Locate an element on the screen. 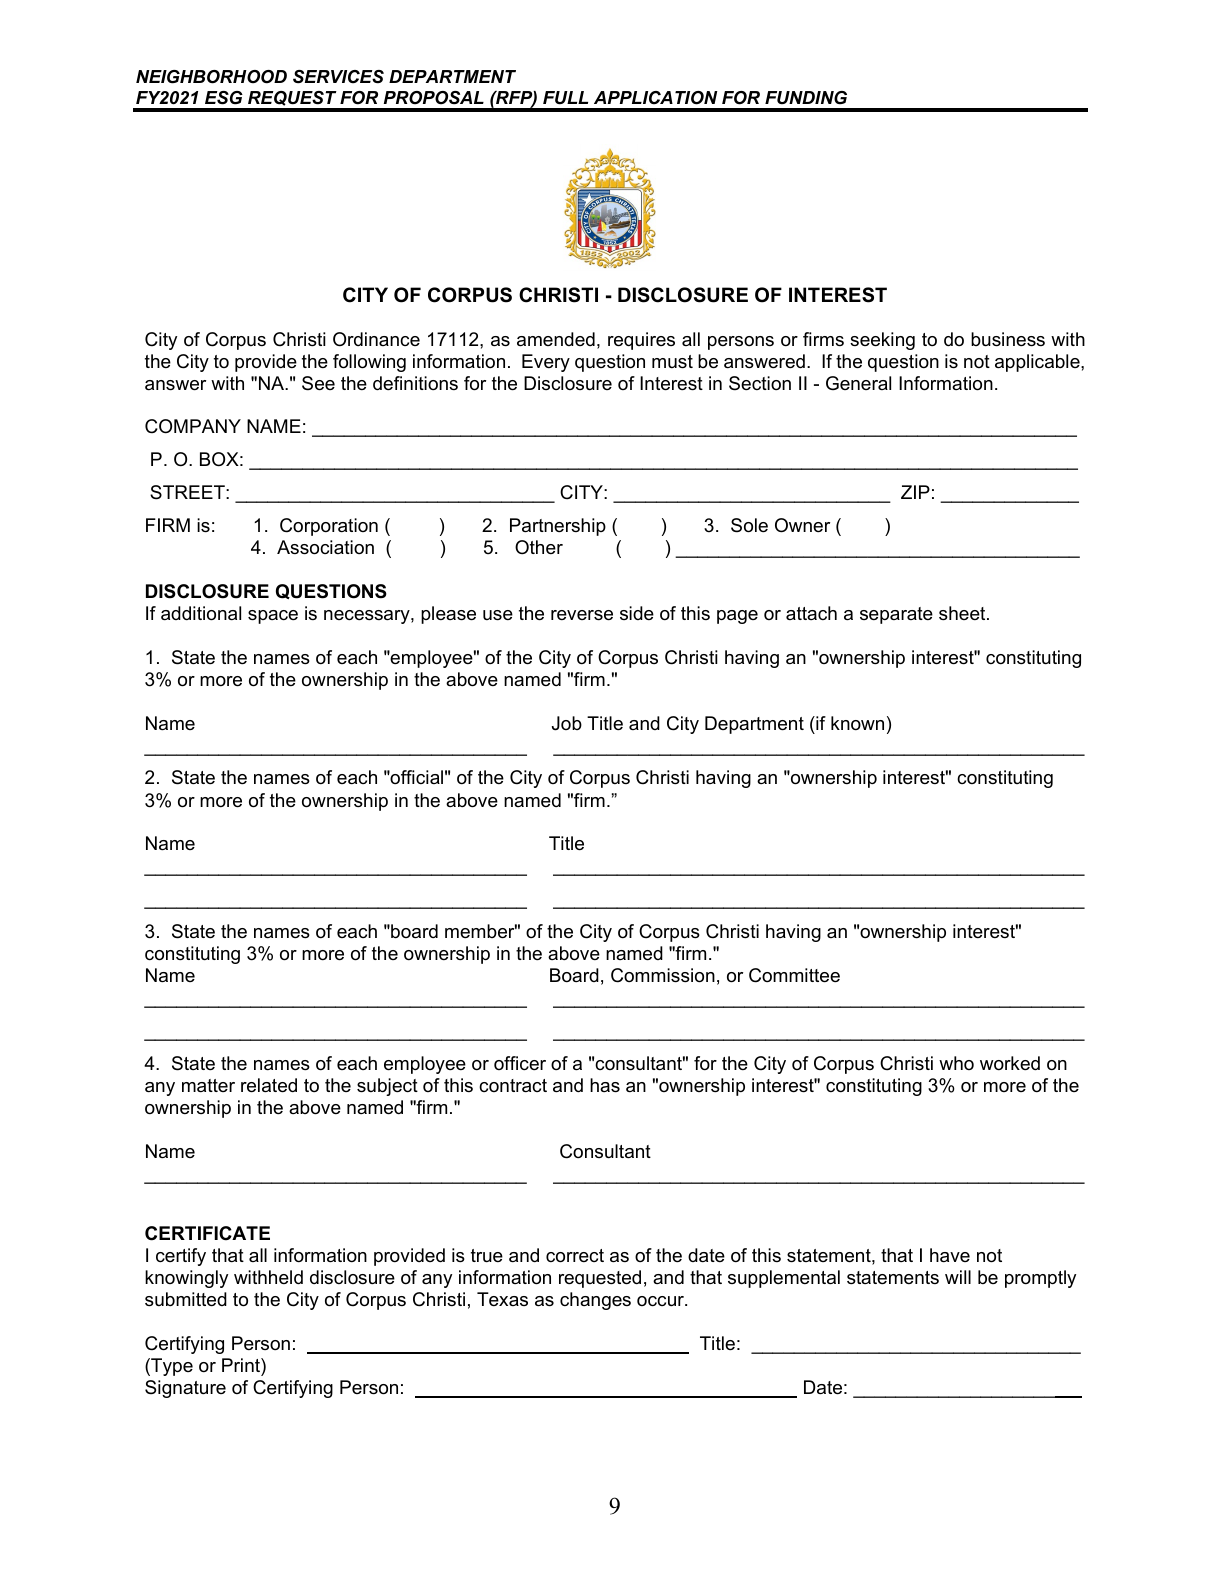 This screenshot has width=1230, height=1591. Committee is located at coordinates (794, 975).
